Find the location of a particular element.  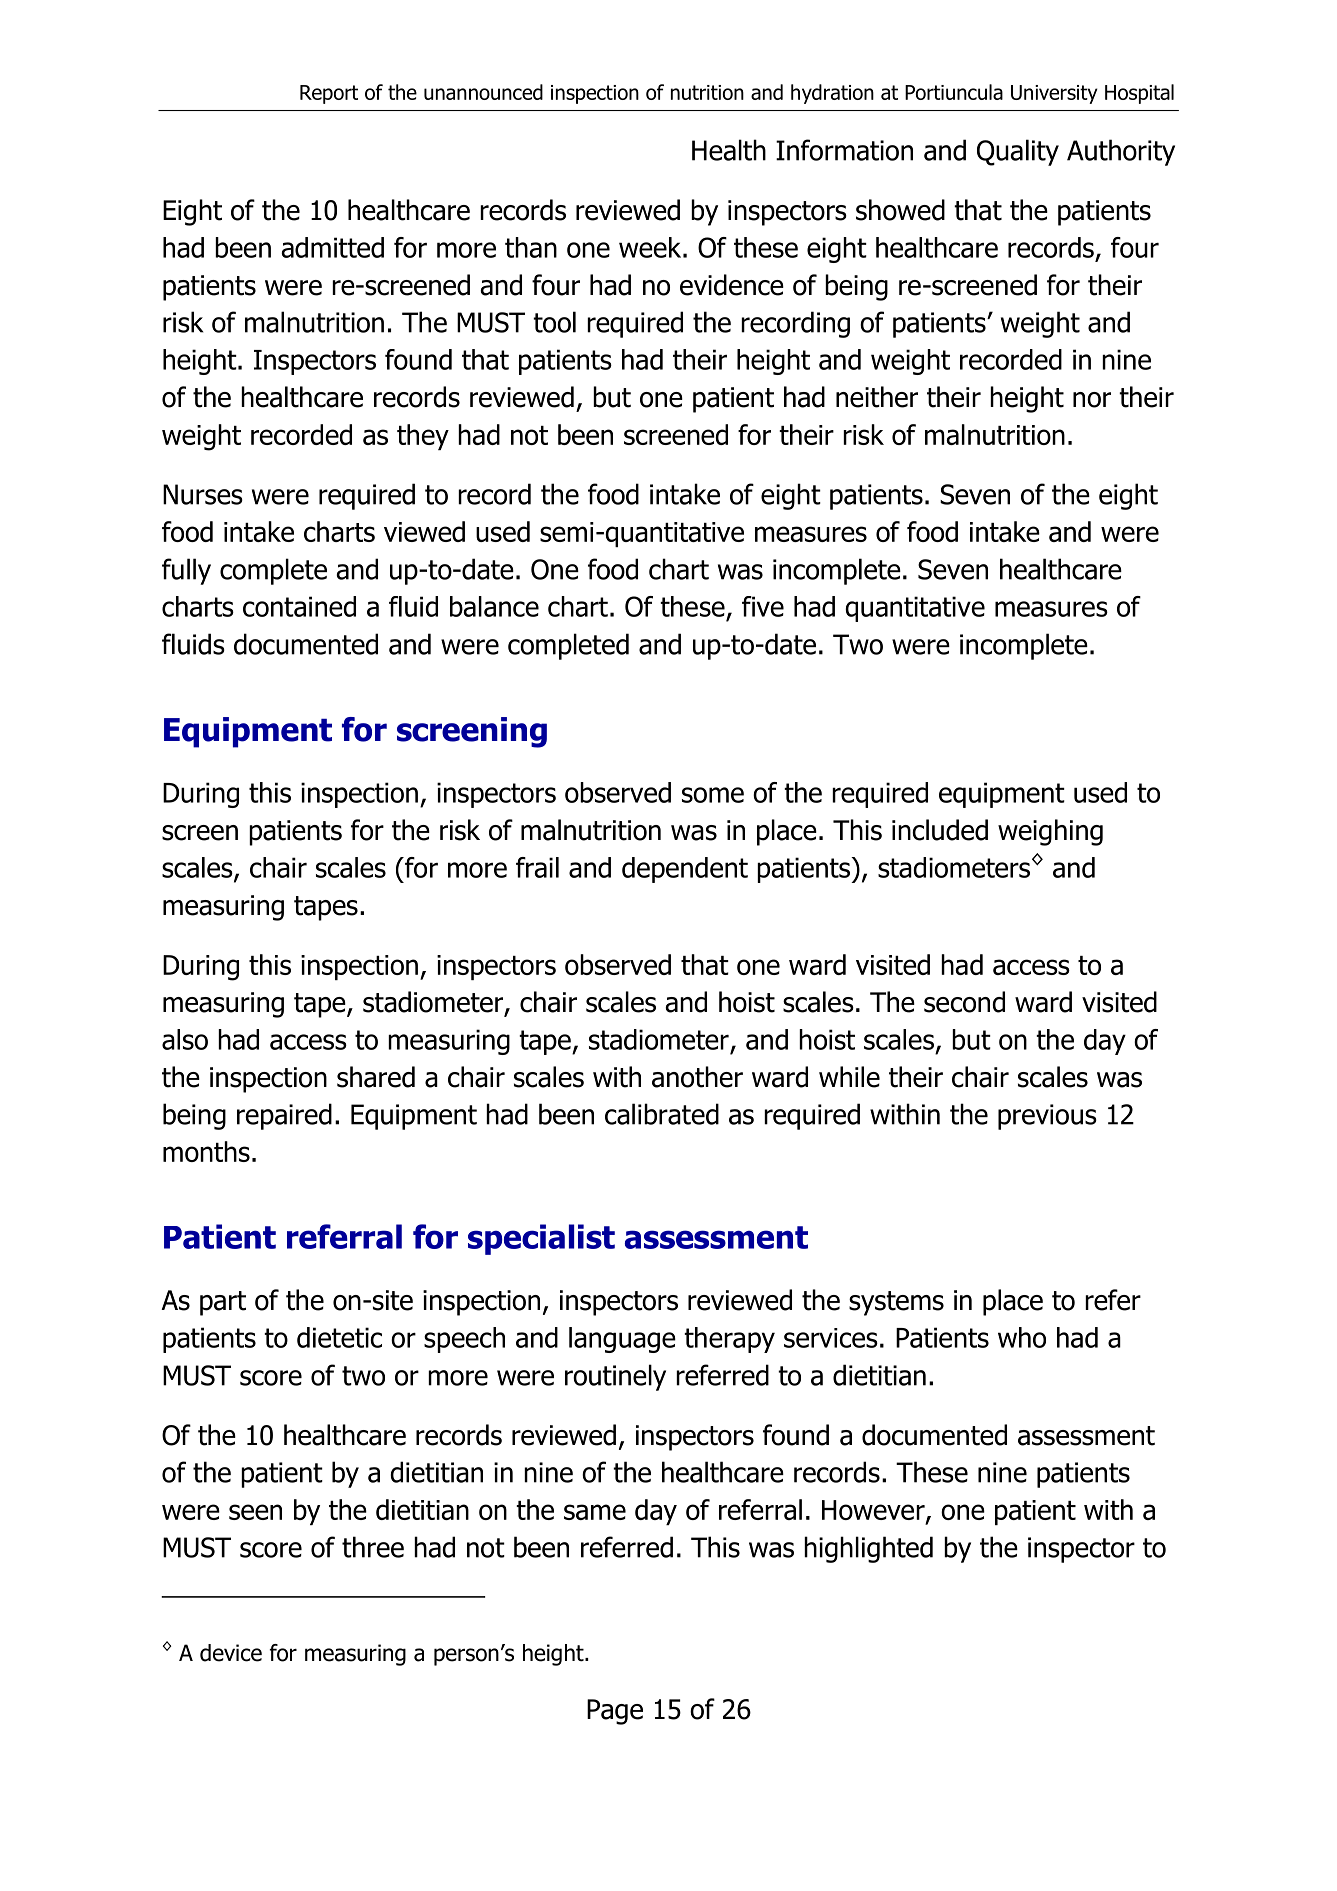

highlighted is located at coordinates (868, 1549).
